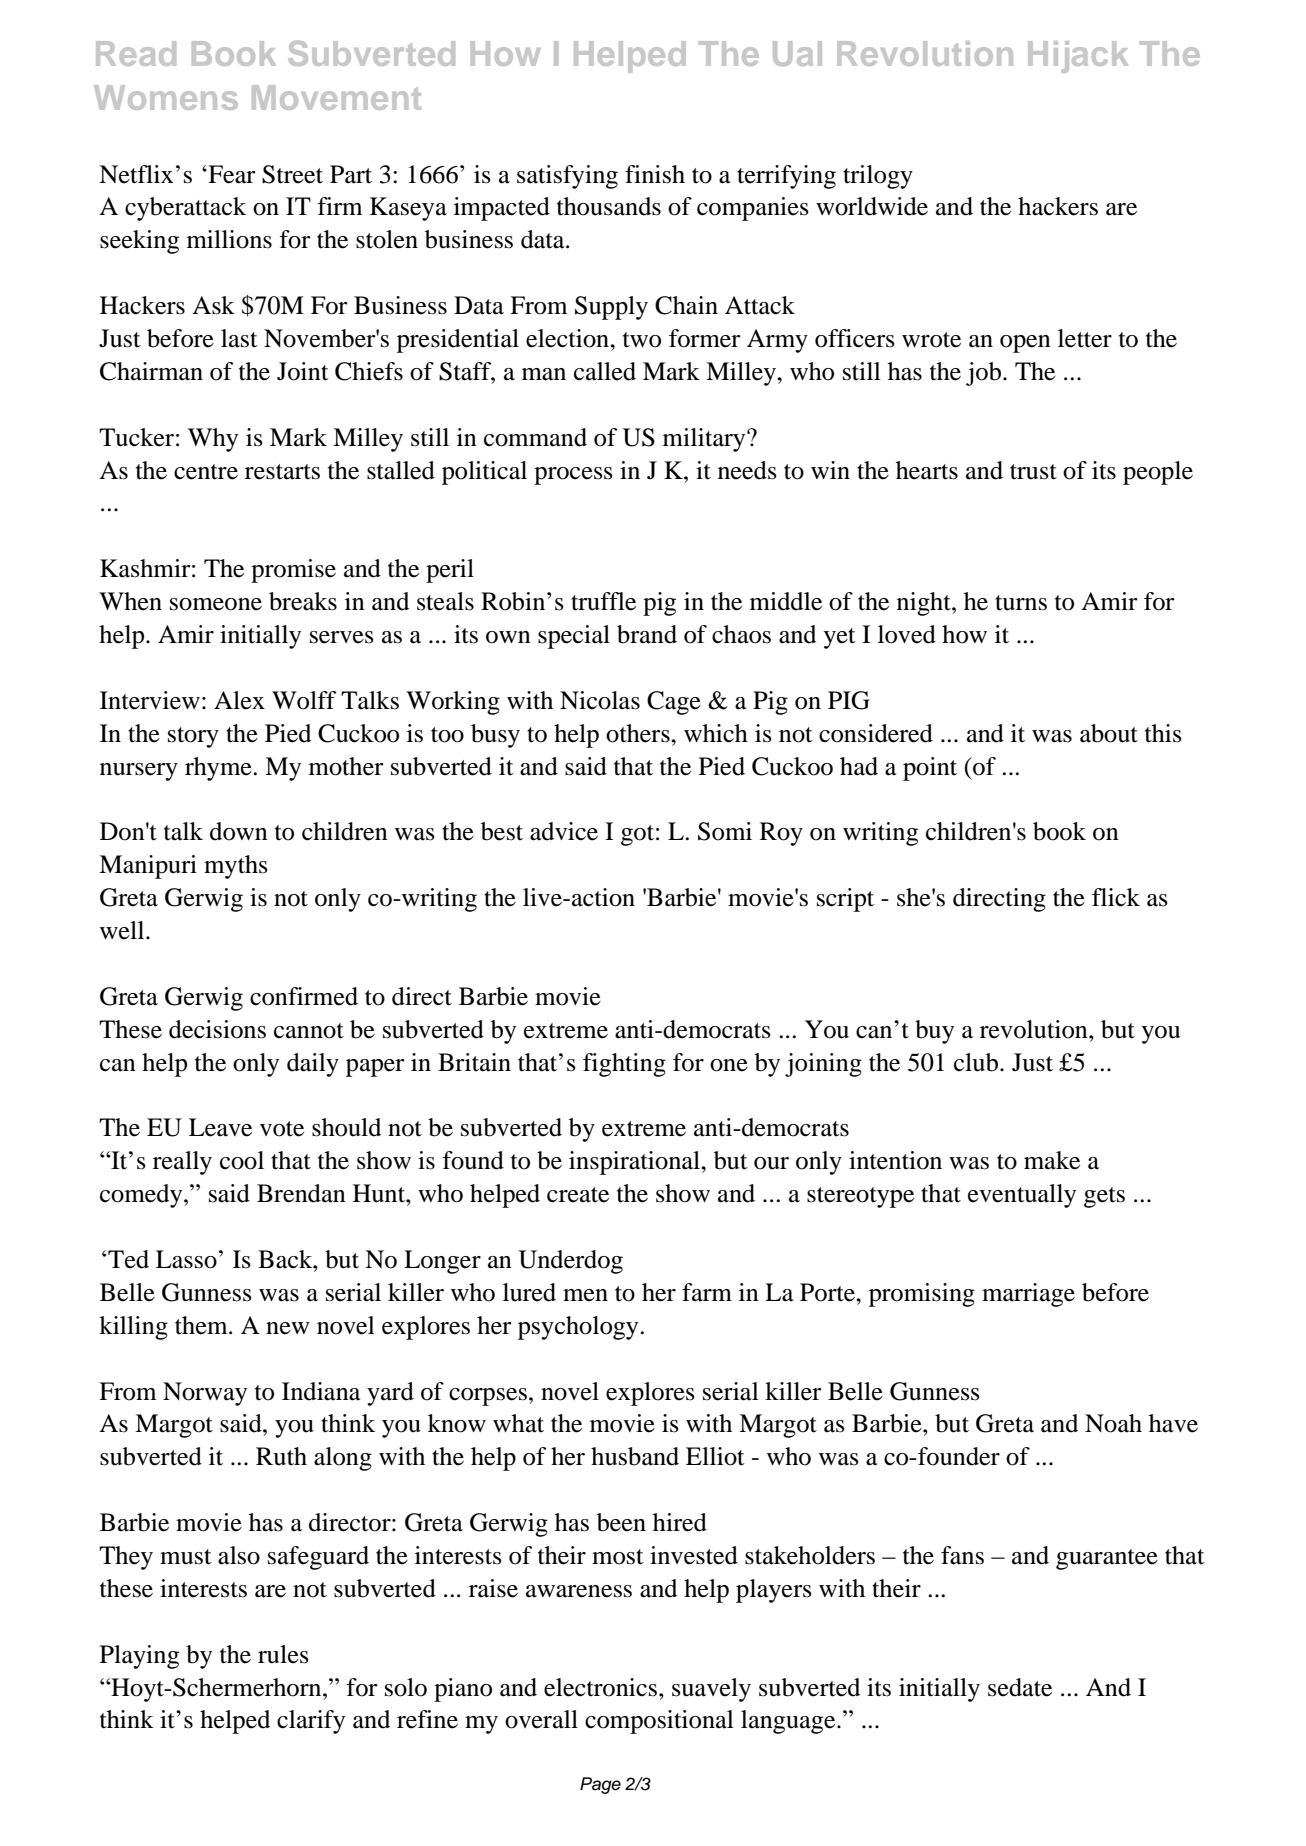  What do you see at coordinates (311, 1722) in the image?
I see `clarify` at bounding box center [311, 1722].
